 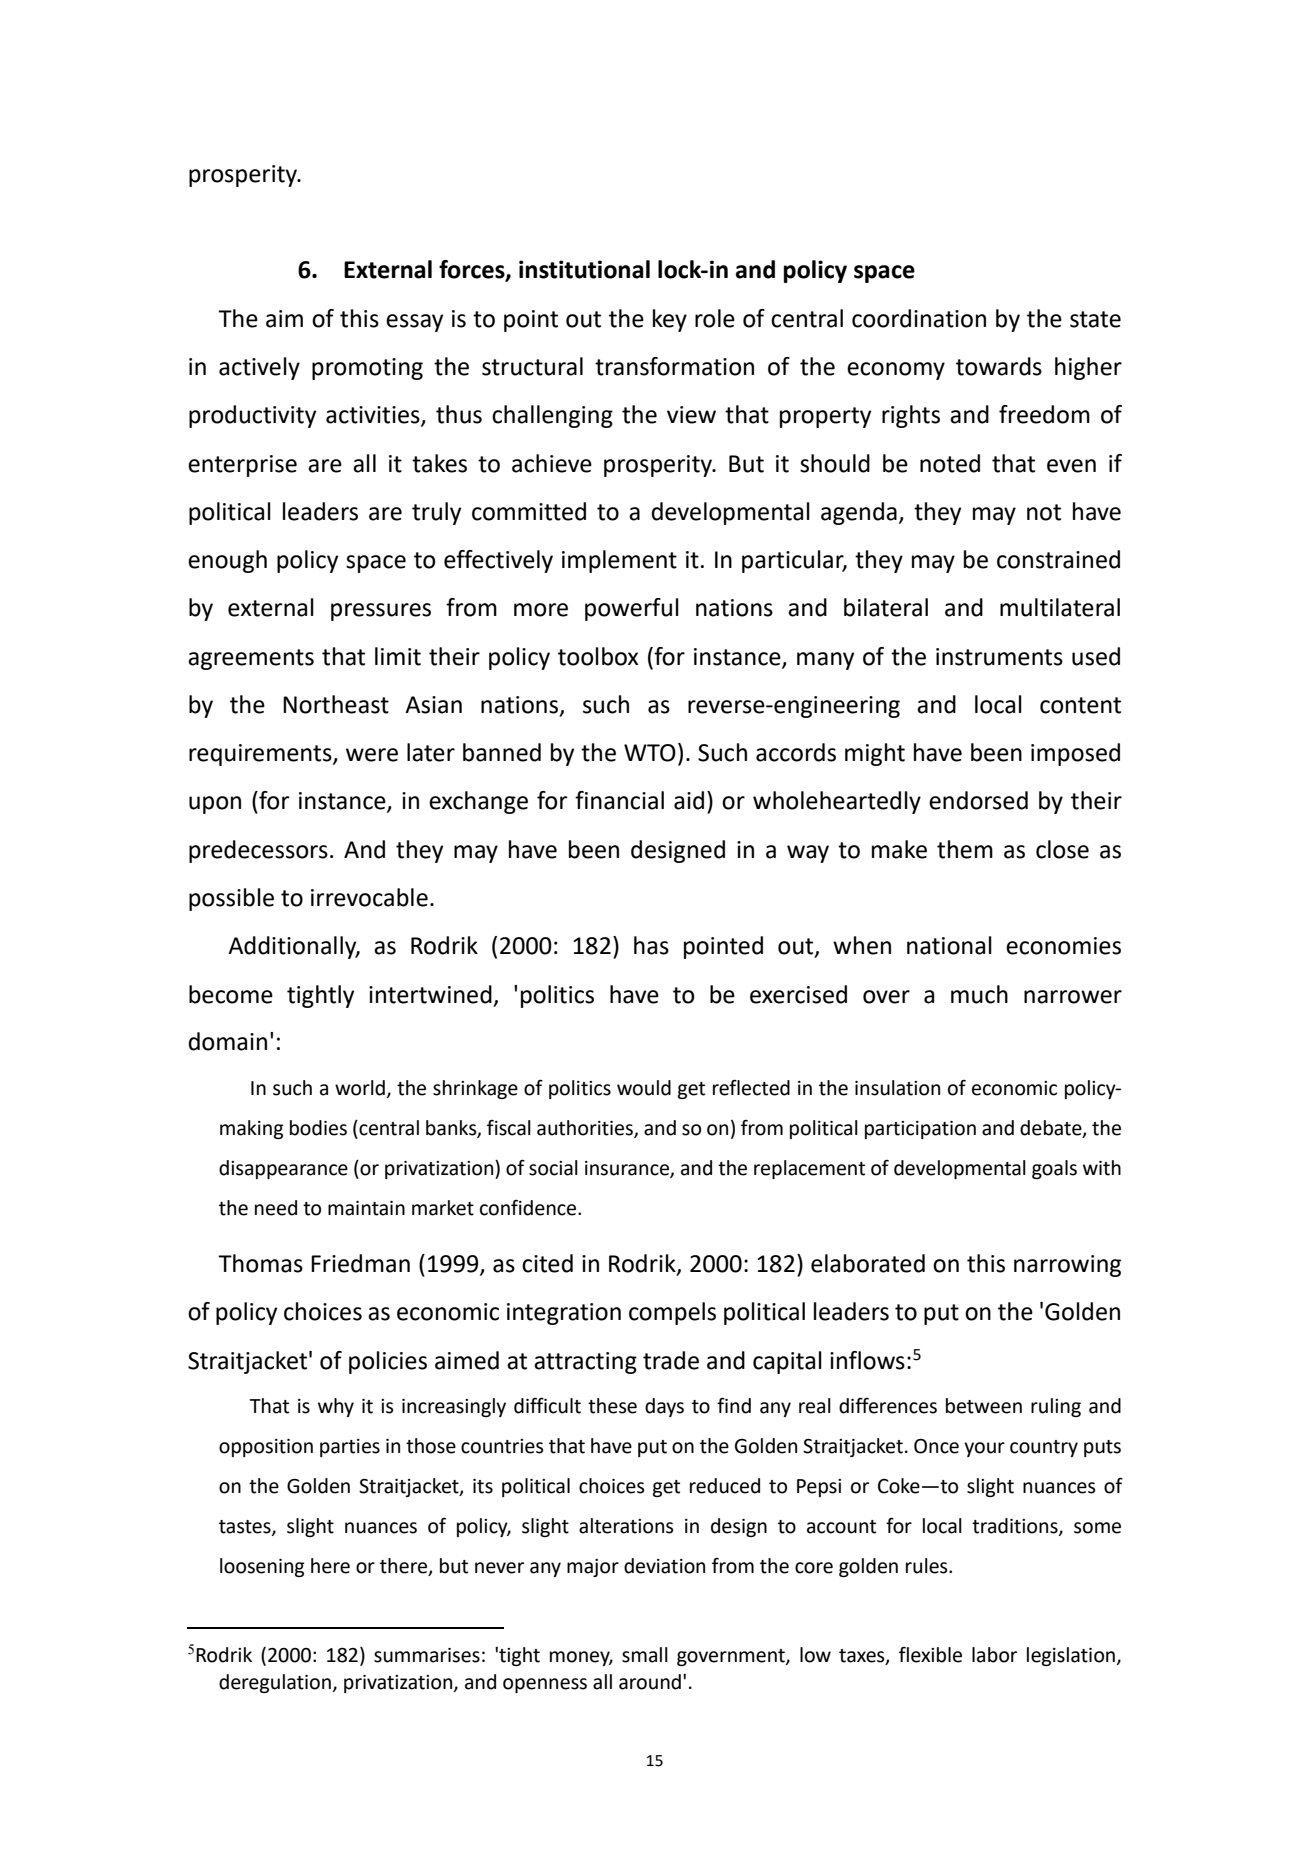 I want to click on much, so click(x=979, y=994).
